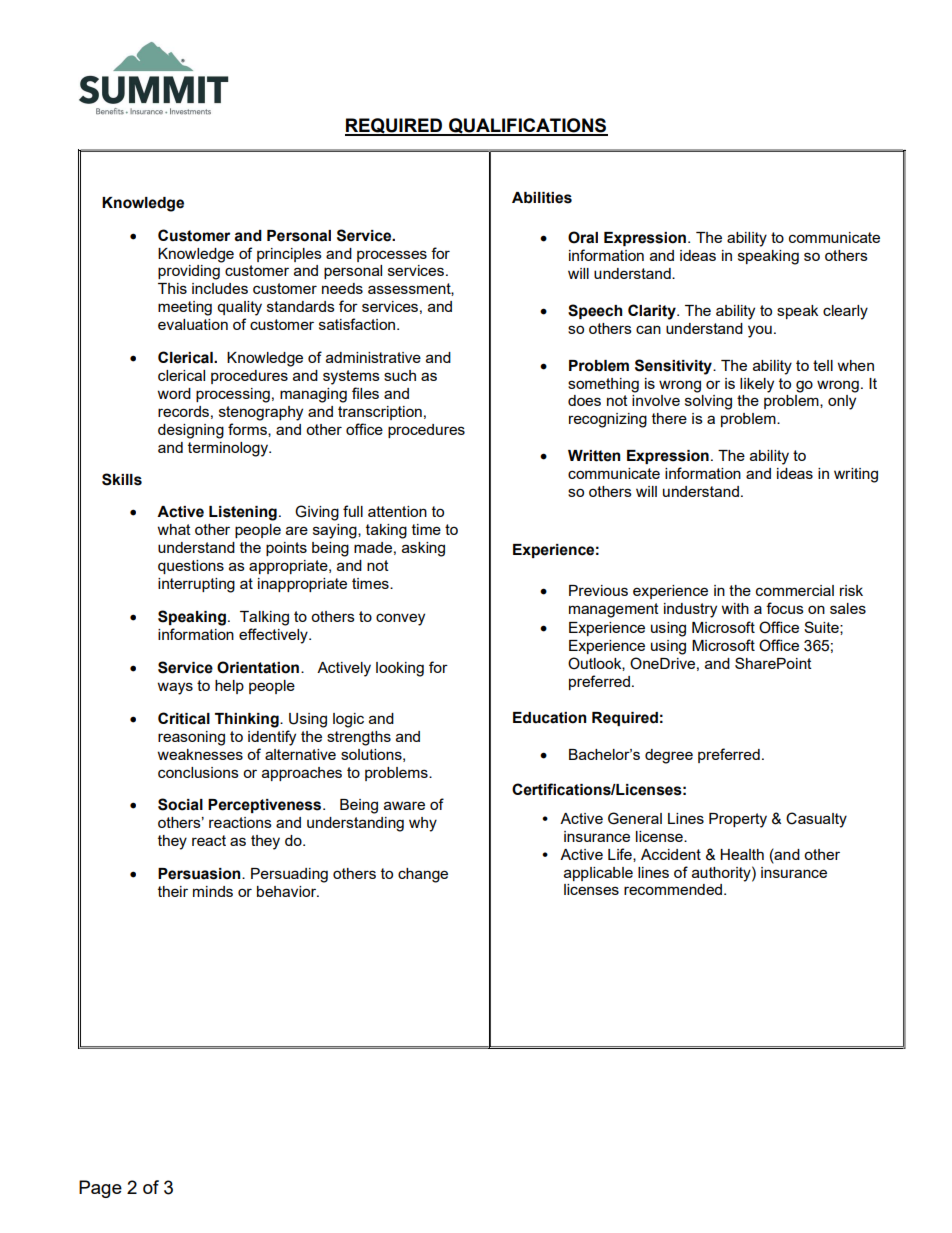 This document has width=952, height=1233. What do you see at coordinates (100, 1189) in the document?
I see `Page` at bounding box center [100, 1189].
